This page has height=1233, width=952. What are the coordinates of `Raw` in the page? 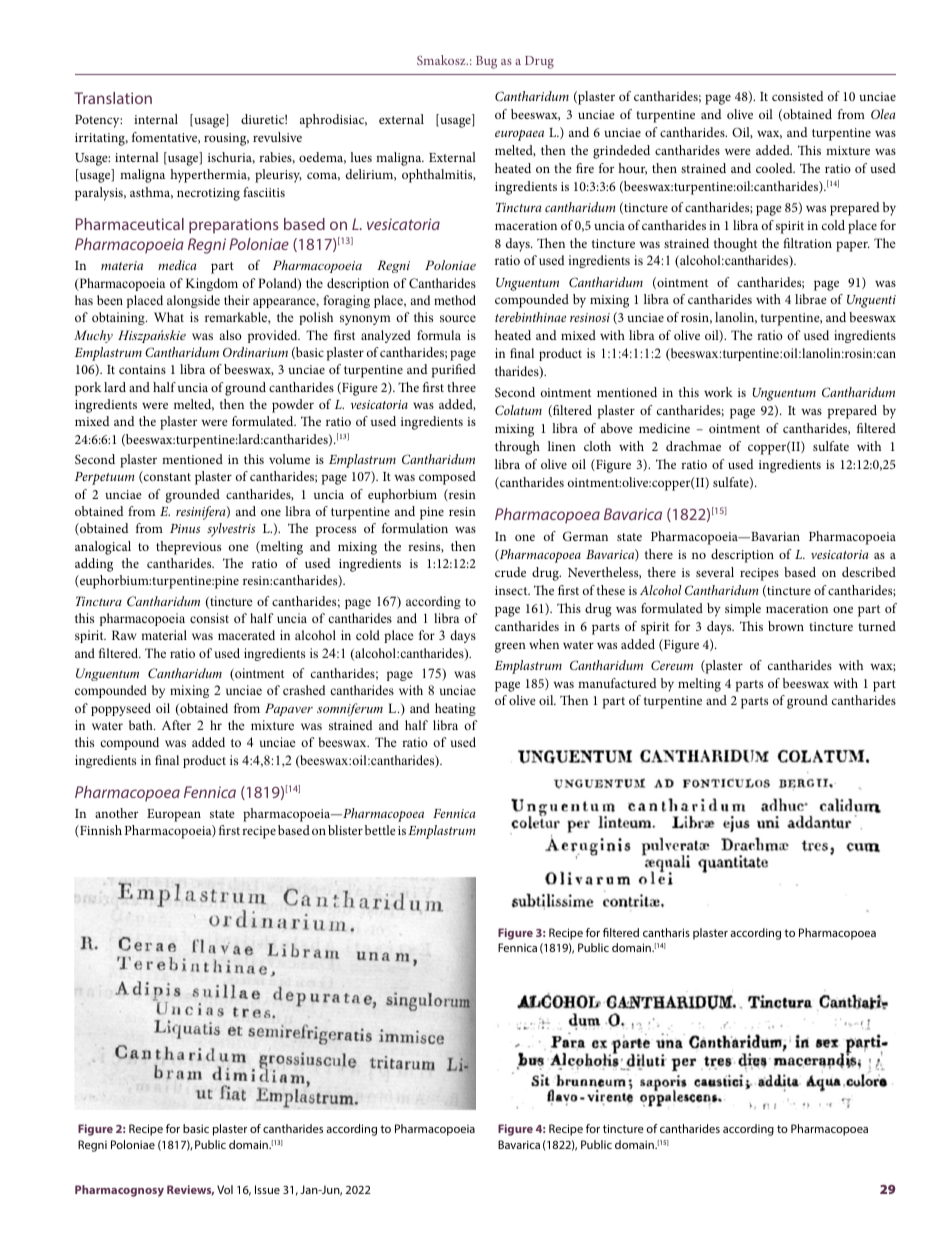 It's located at (124, 635).
